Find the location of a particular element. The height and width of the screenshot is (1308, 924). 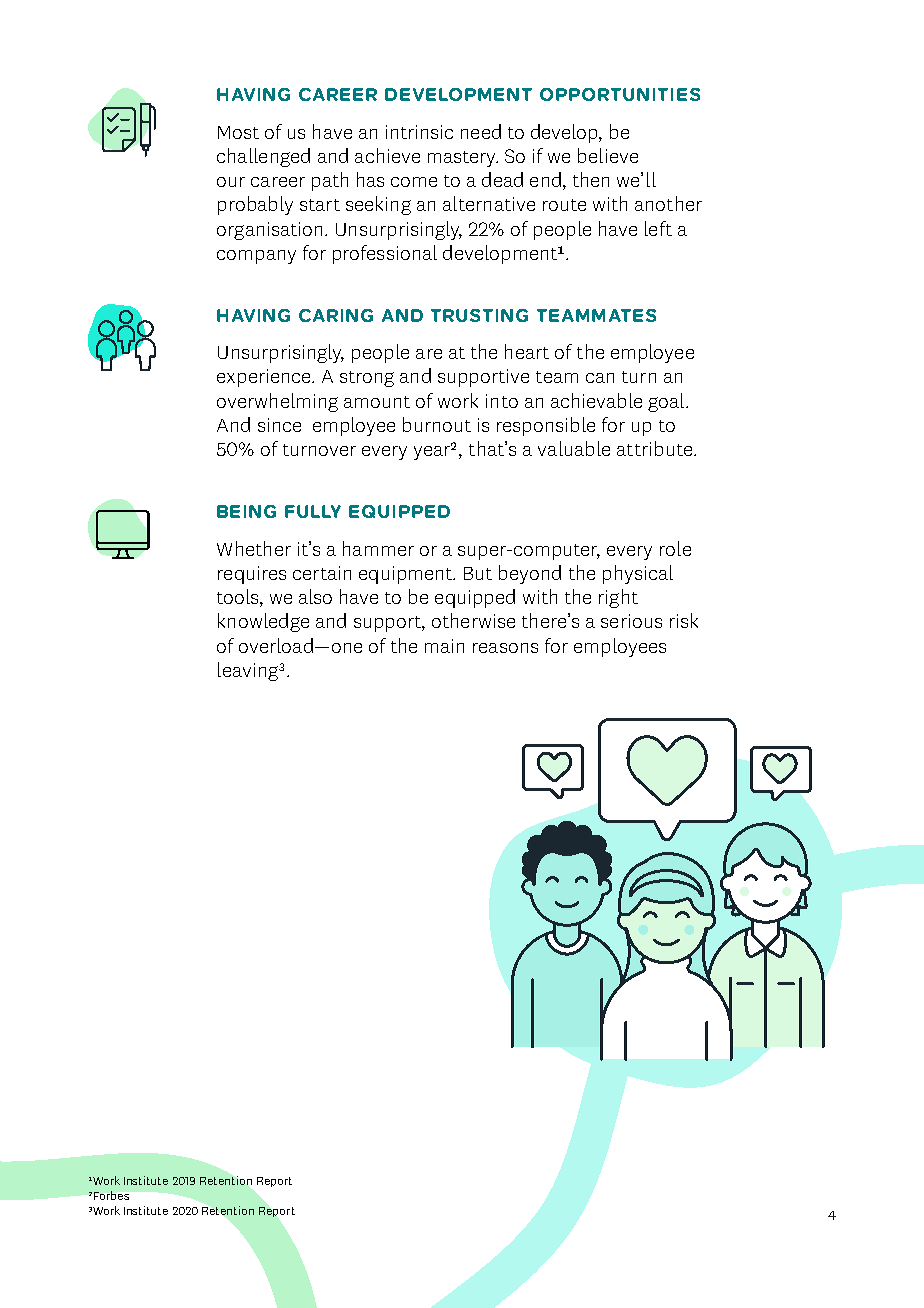

knowledge is located at coordinates (263, 622).
